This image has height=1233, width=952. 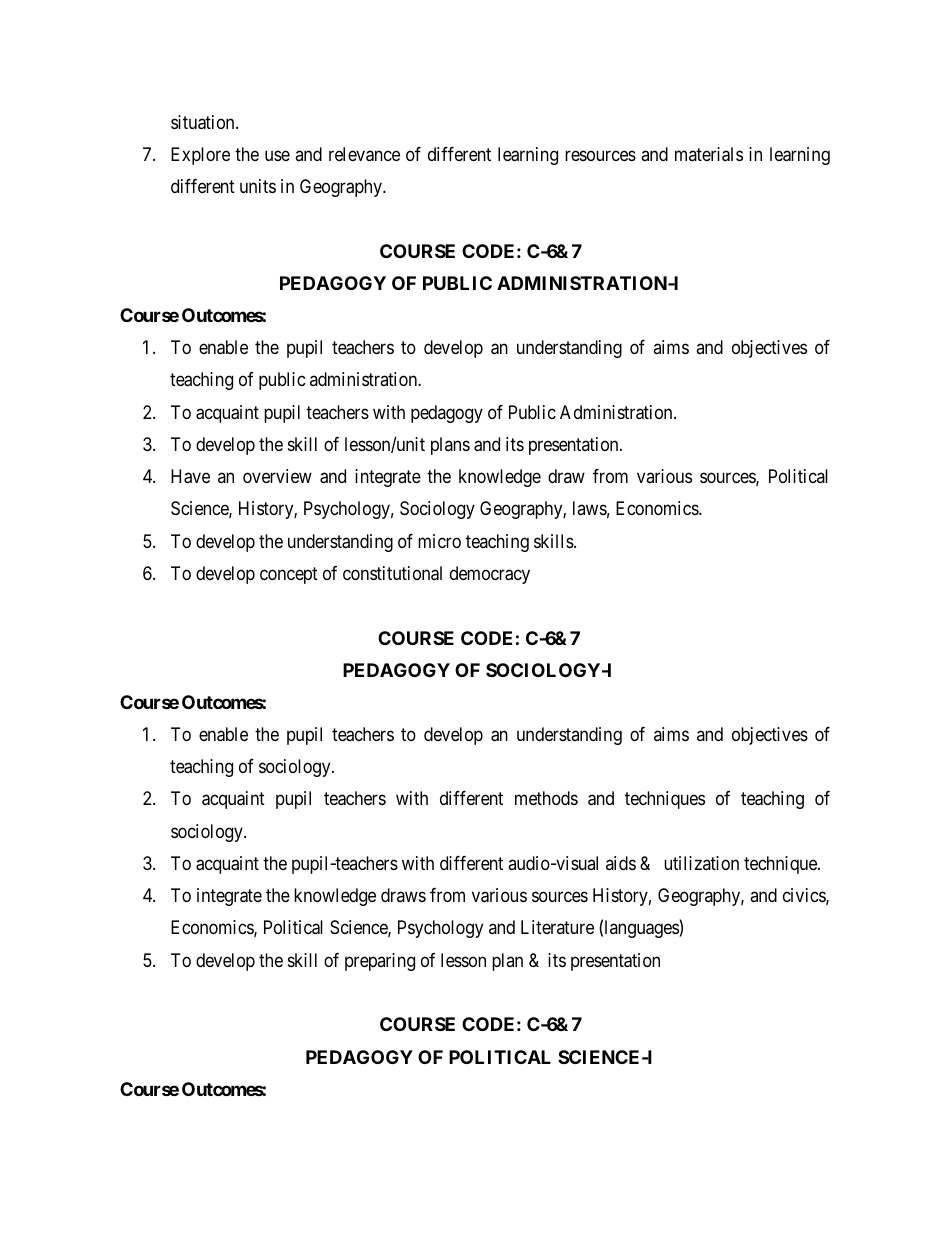 What do you see at coordinates (277, 155) in the image?
I see `use` at bounding box center [277, 155].
